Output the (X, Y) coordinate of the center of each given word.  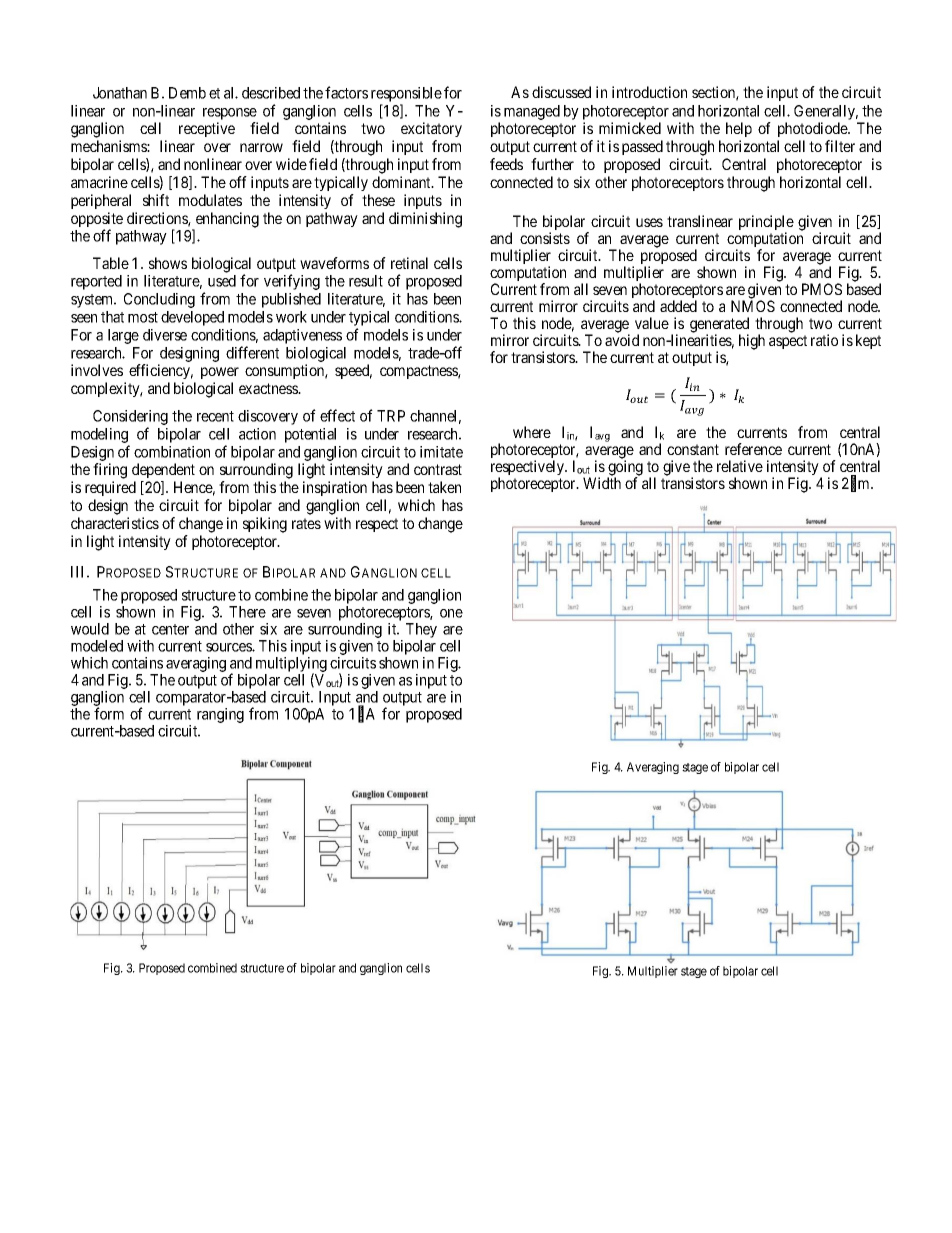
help (739, 129)
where (532, 432)
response (230, 114)
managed (532, 112)
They (421, 632)
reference (753, 449)
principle (766, 224)
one (451, 613)
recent (215, 416)
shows (168, 263)
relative (740, 466)
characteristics (115, 523)
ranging (220, 715)
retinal (409, 263)
